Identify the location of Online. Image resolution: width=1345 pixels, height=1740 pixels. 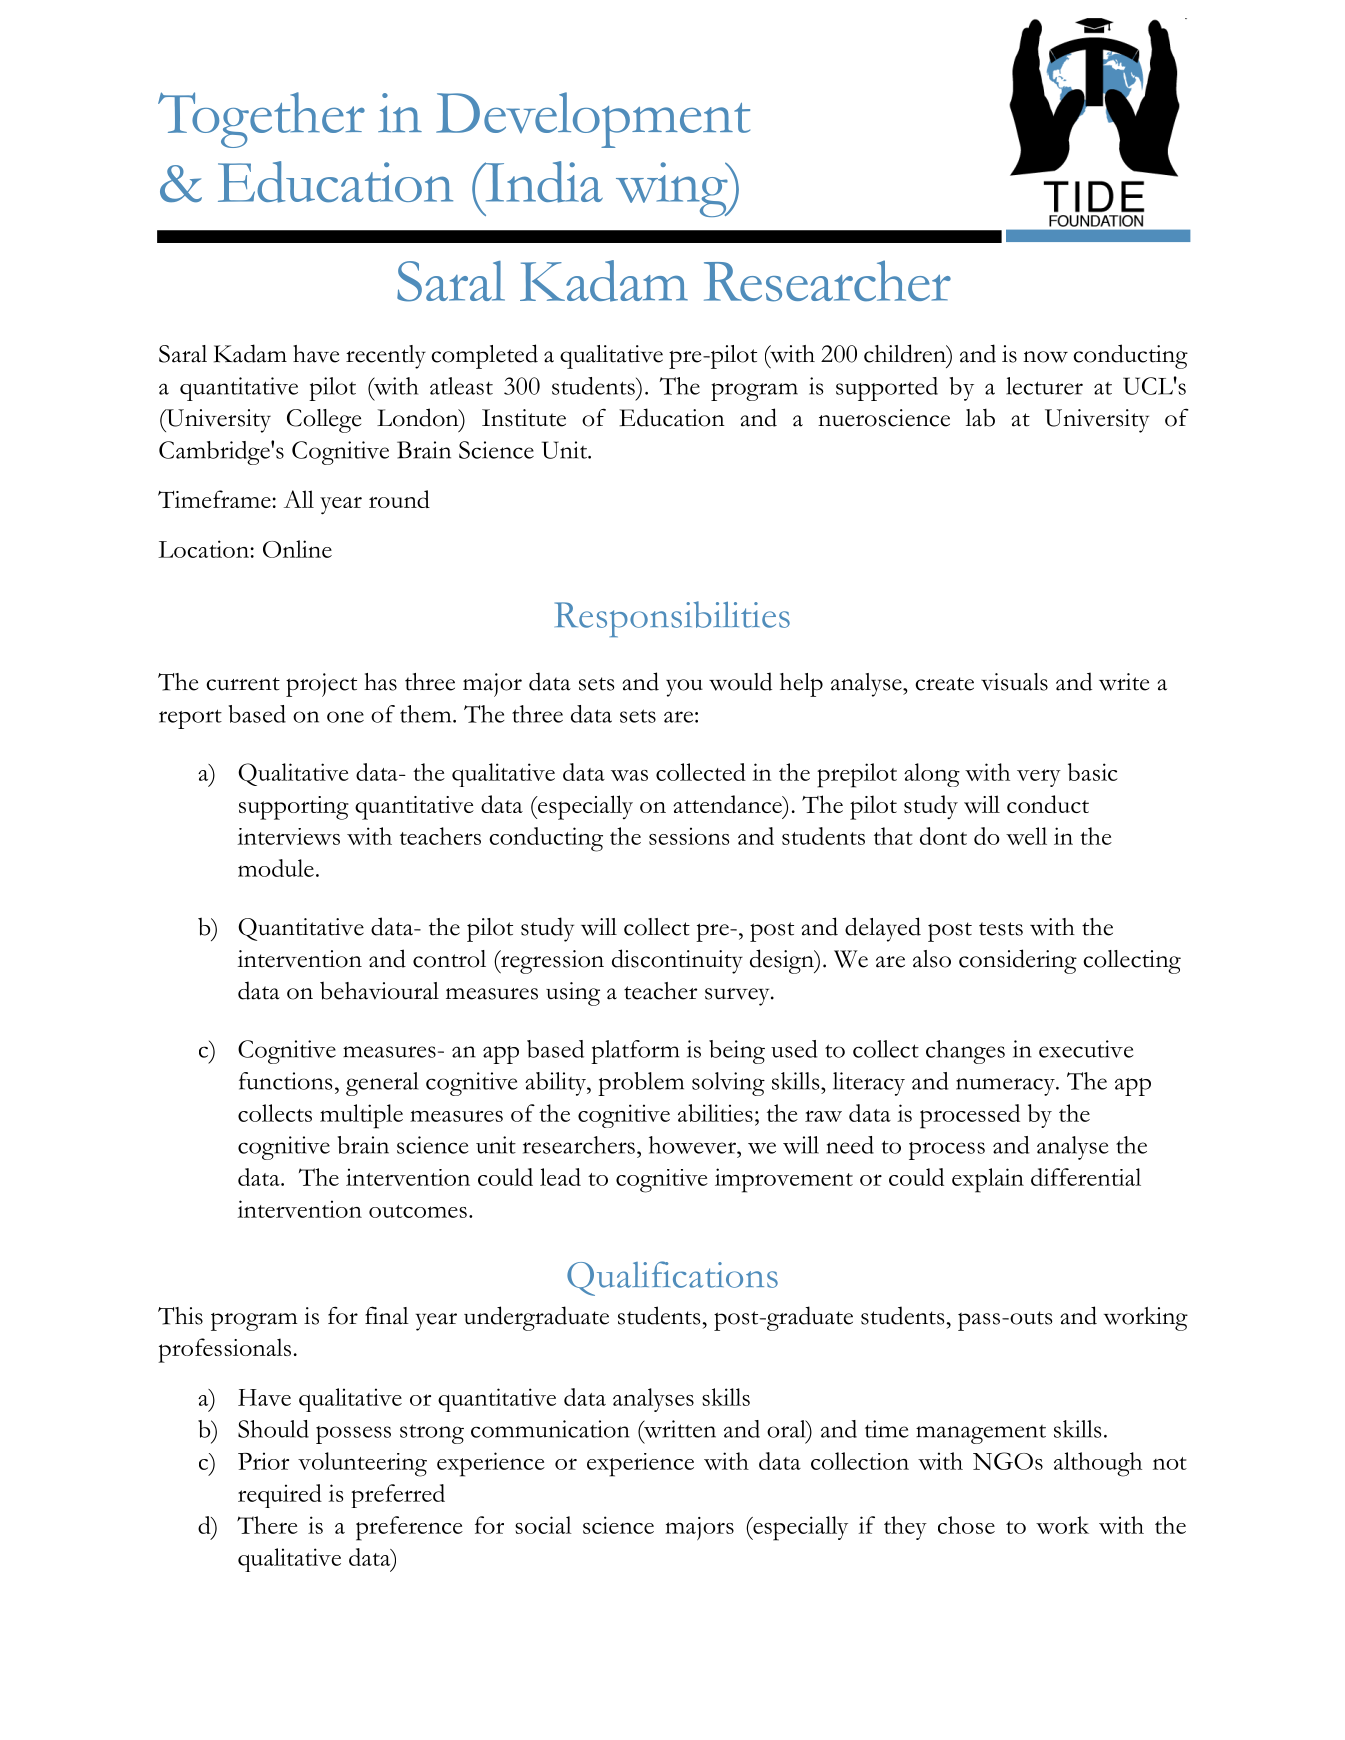
(297, 549).
